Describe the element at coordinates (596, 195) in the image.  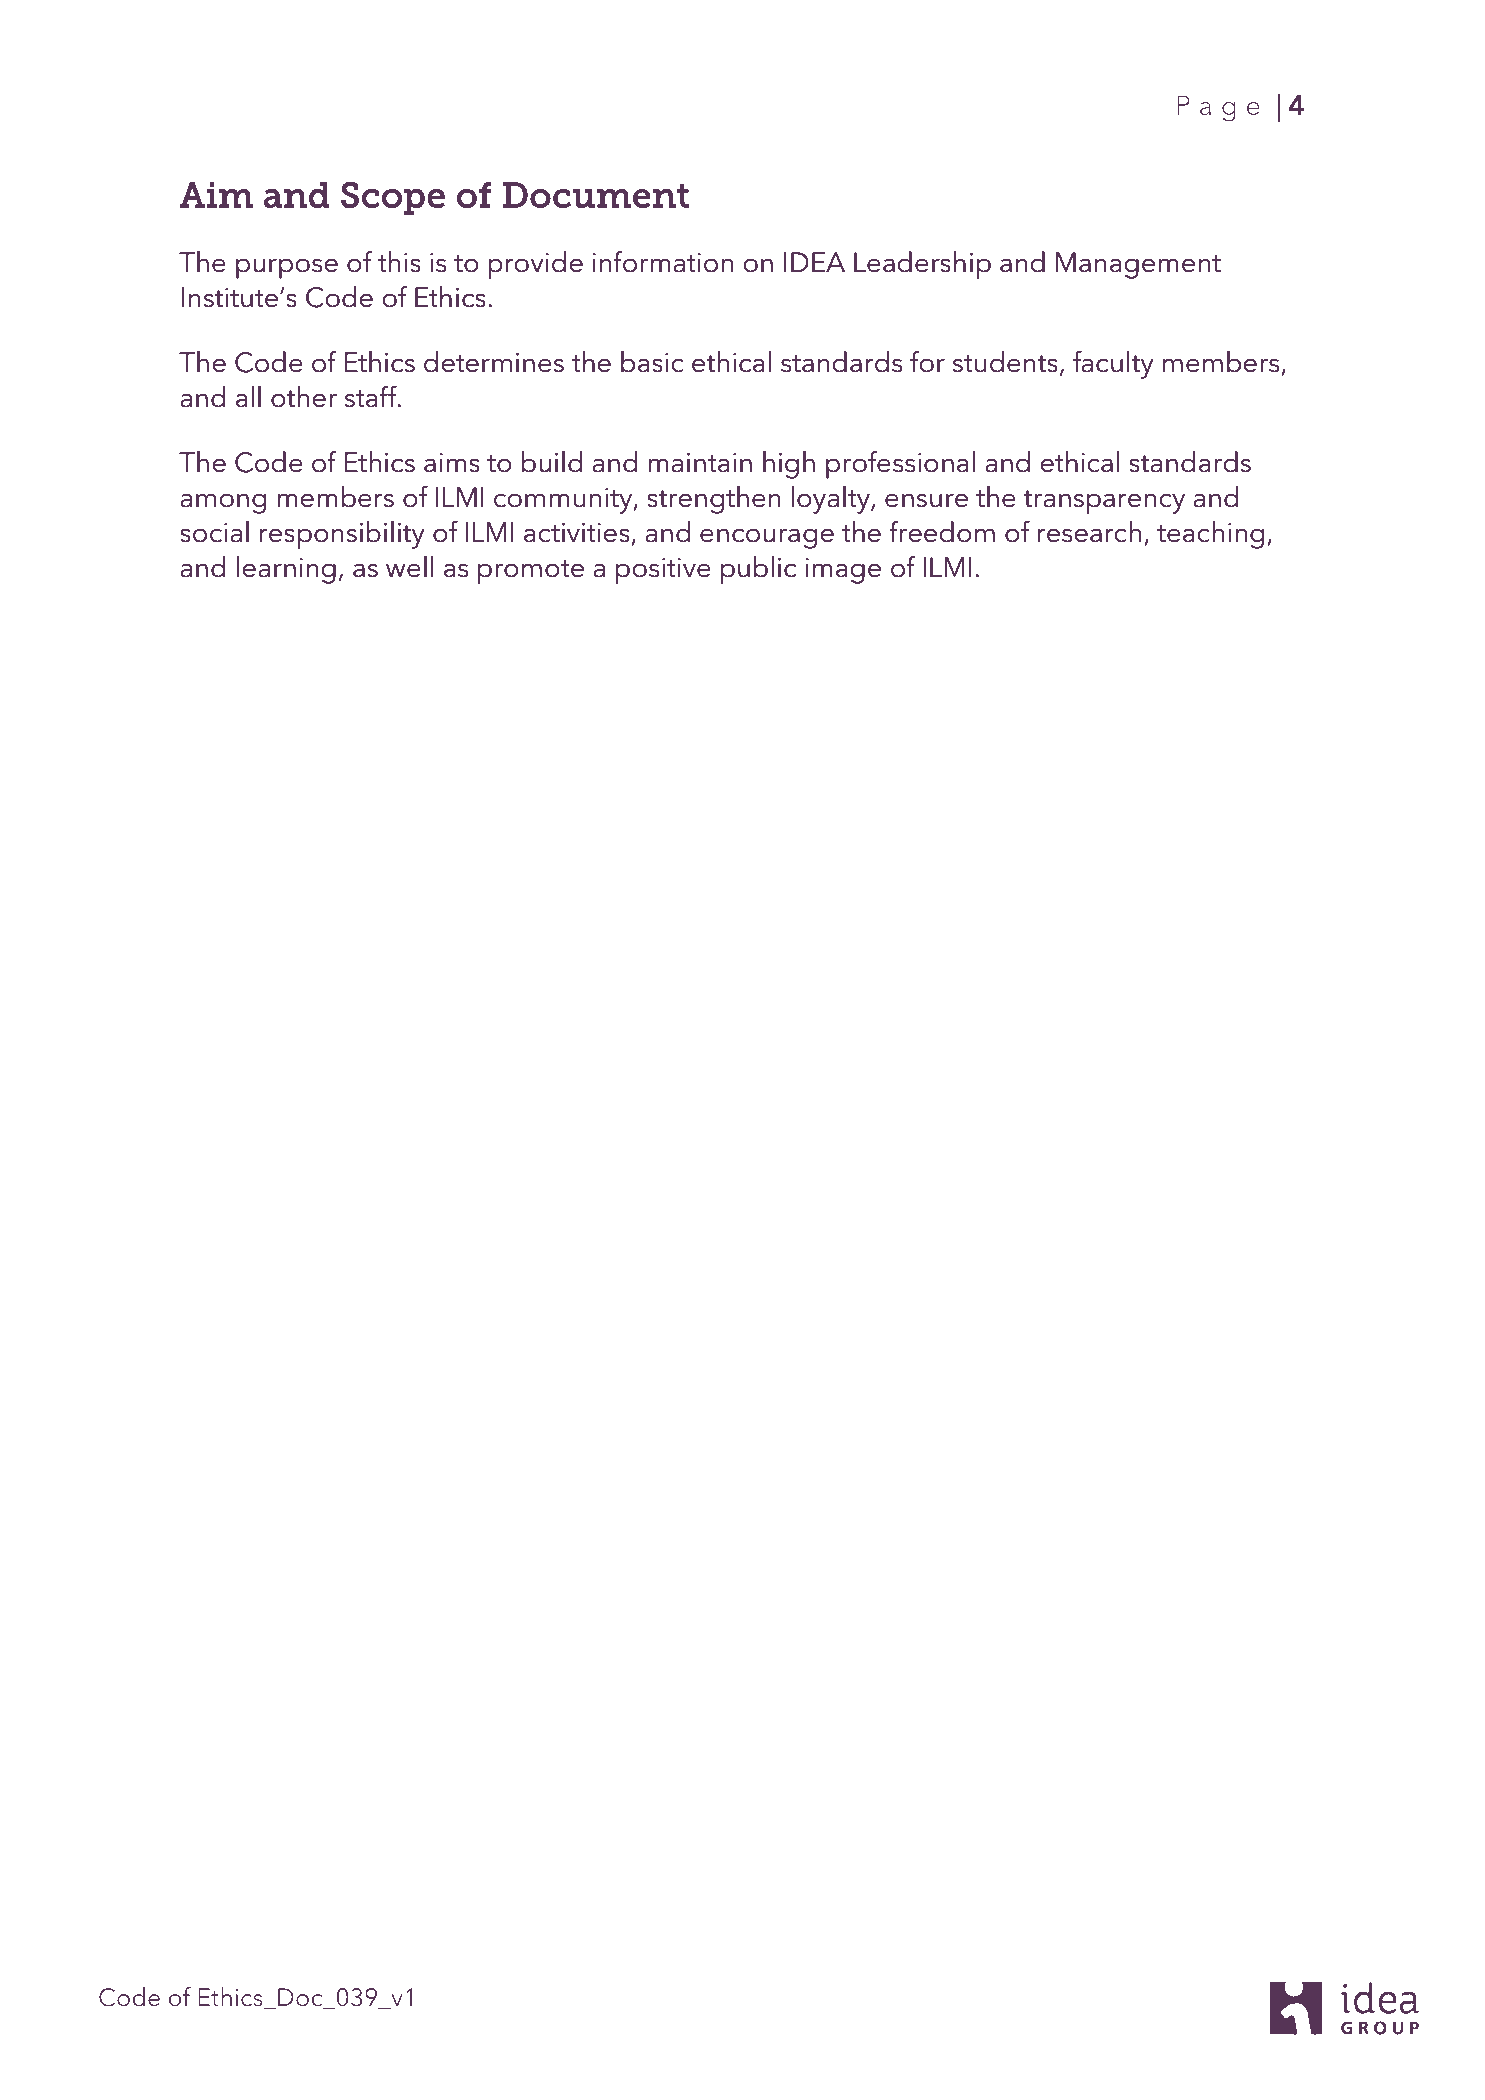
I see `Document` at that location.
